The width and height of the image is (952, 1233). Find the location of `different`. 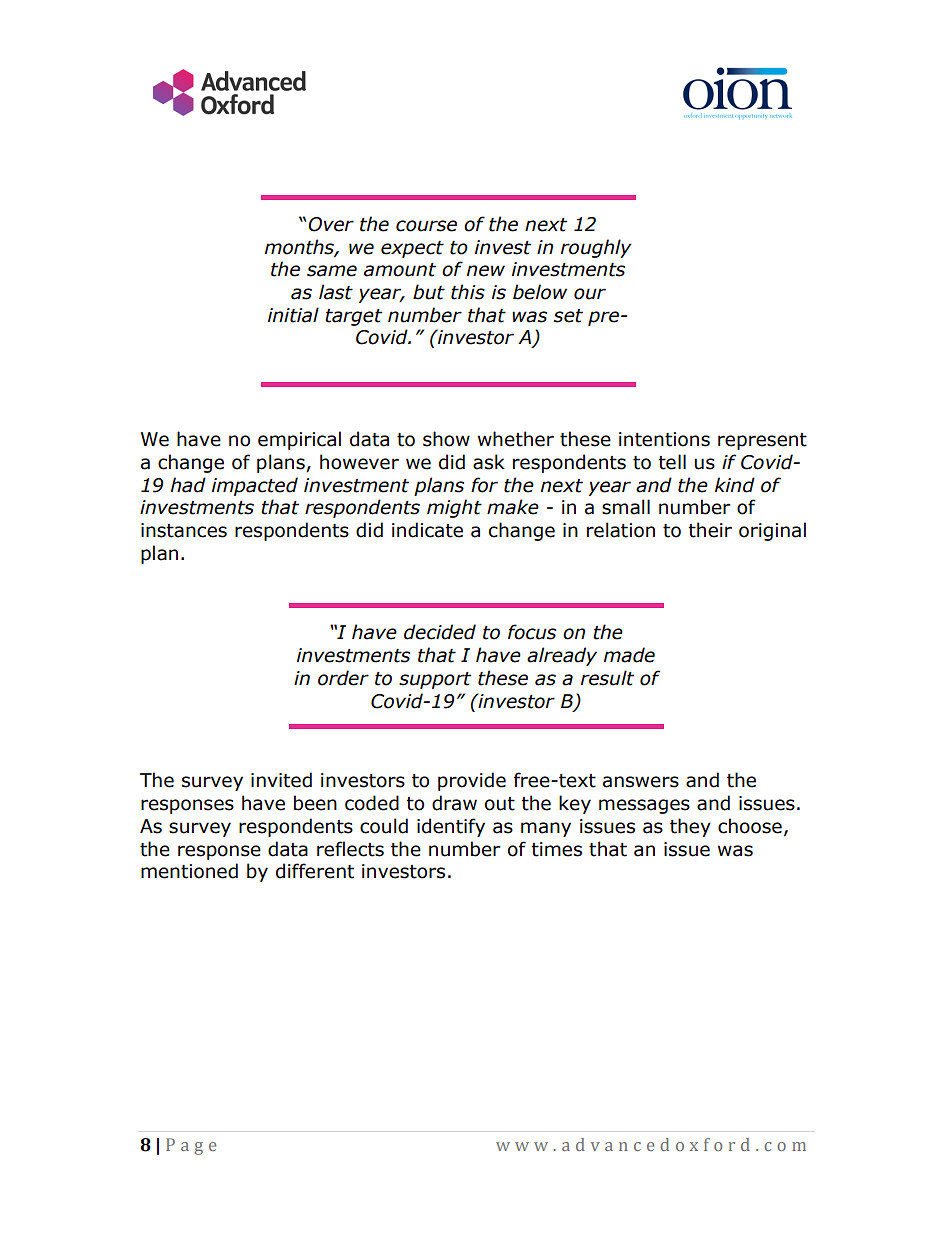

different is located at coordinates (315, 871).
